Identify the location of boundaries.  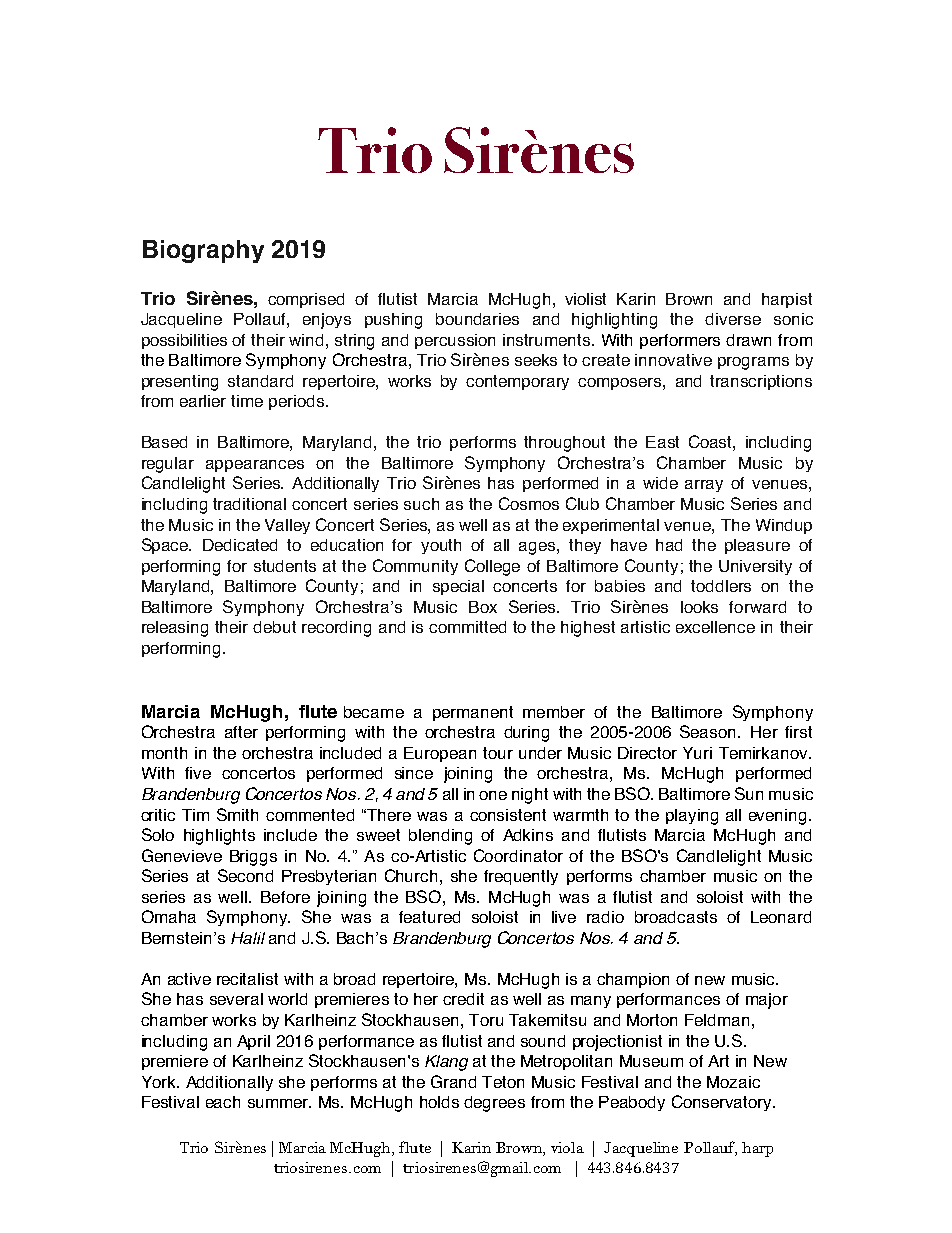
(477, 319).
